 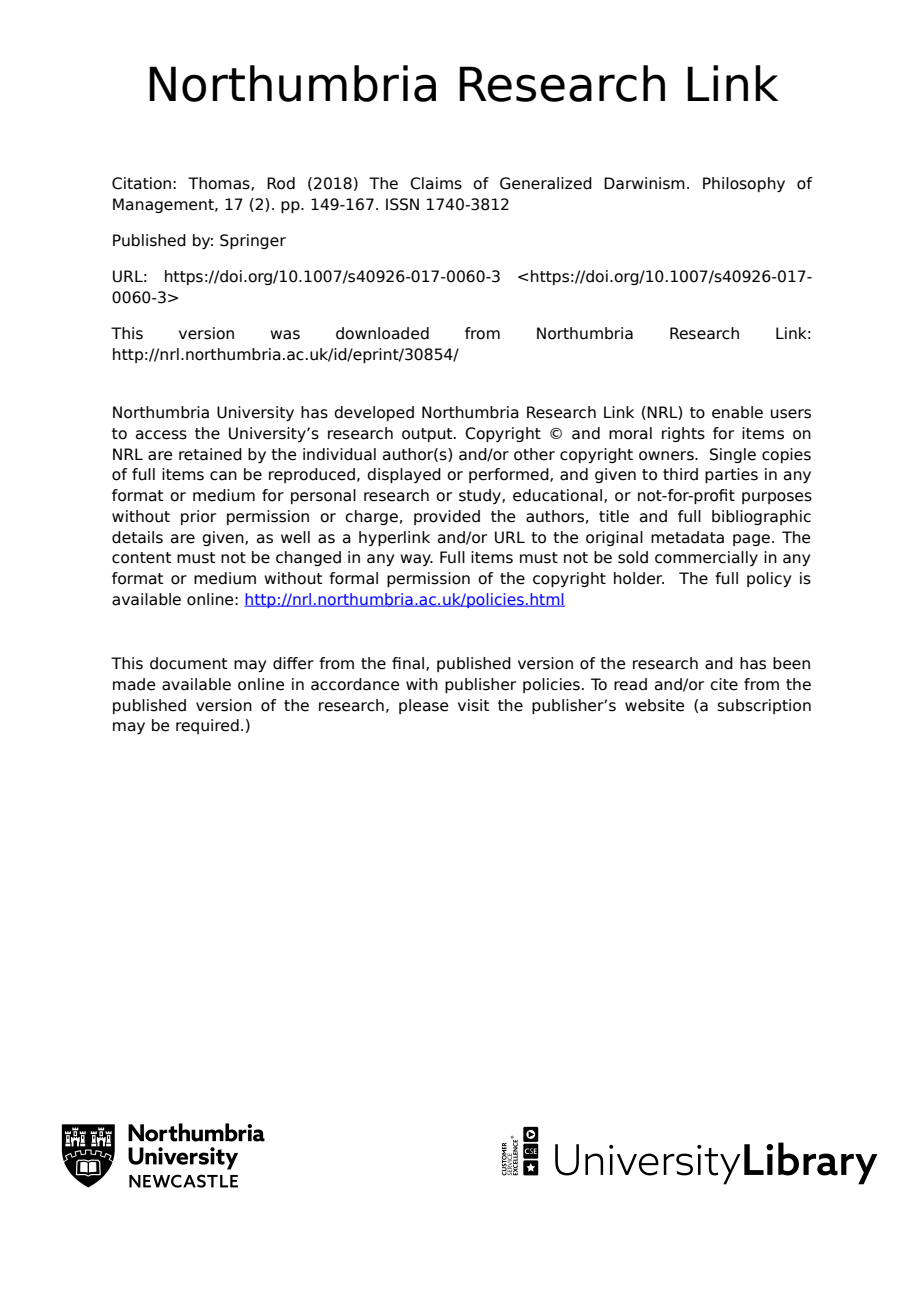 I want to click on visit, so click(x=473, y=705).
